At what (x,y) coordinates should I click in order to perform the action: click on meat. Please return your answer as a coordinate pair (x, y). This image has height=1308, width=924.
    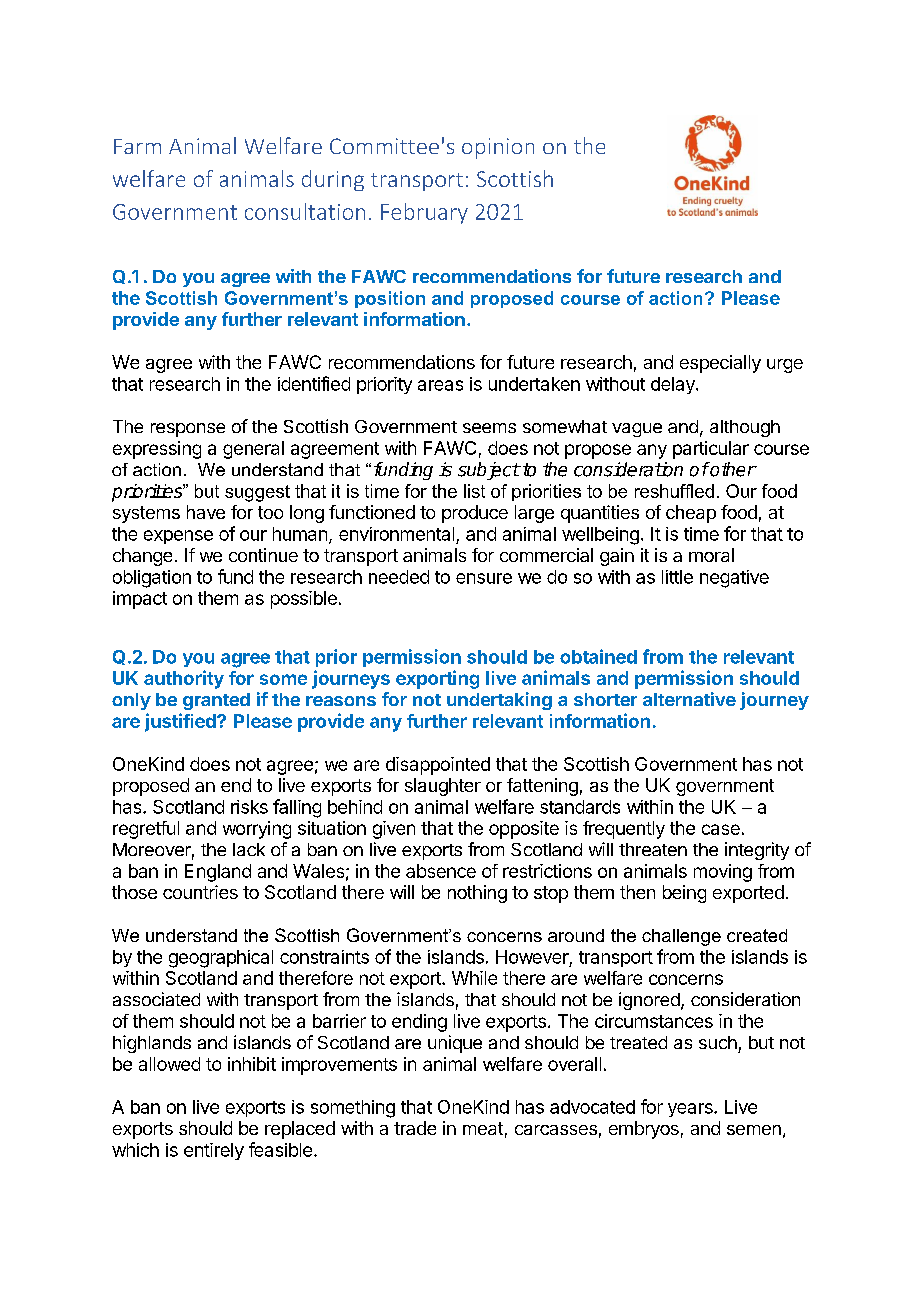
    Looking at the image, I should click on (483, 1128).
